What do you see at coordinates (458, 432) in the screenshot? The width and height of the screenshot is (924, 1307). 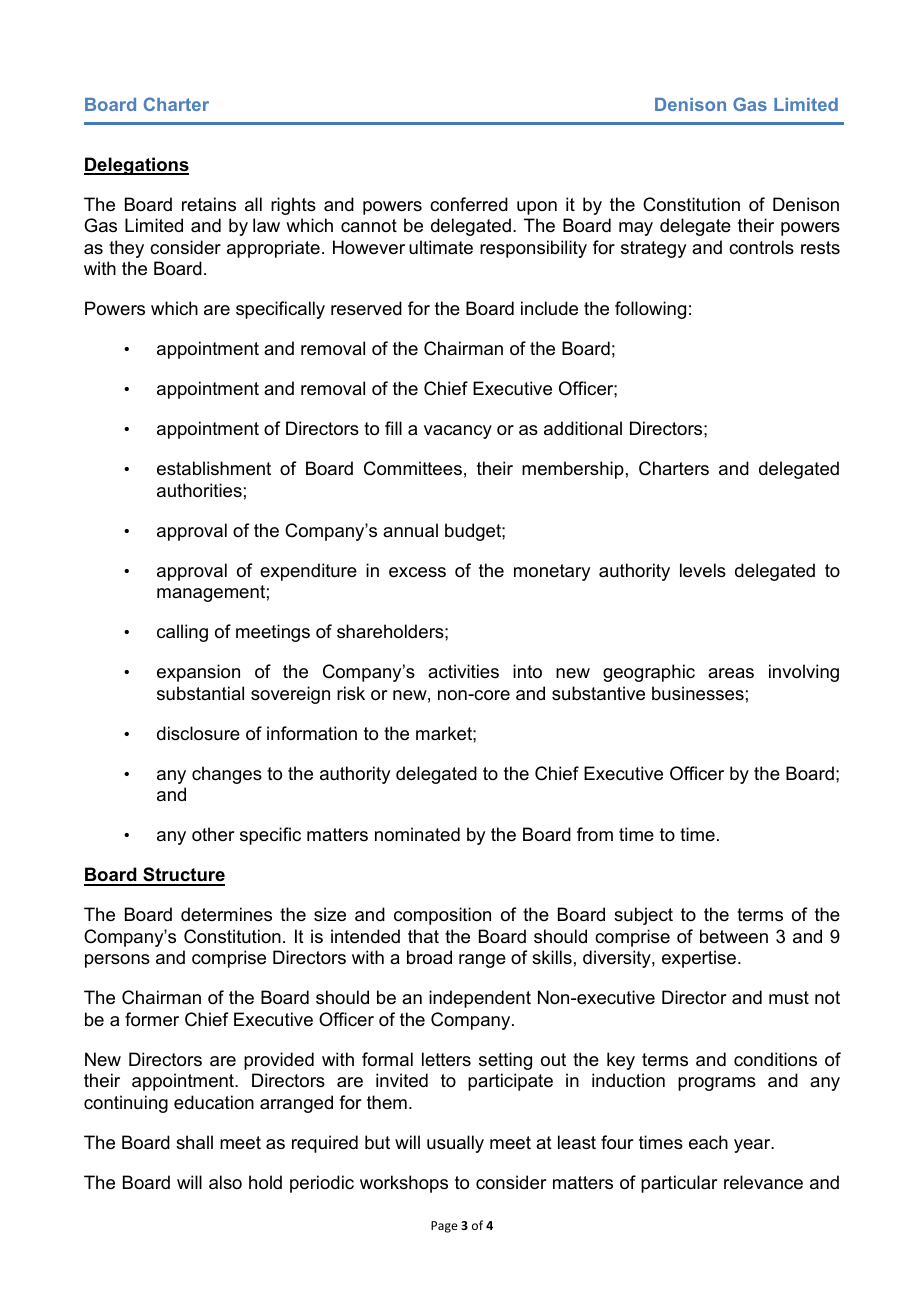 I see `vacancy` at bounding box center [458, 432].
